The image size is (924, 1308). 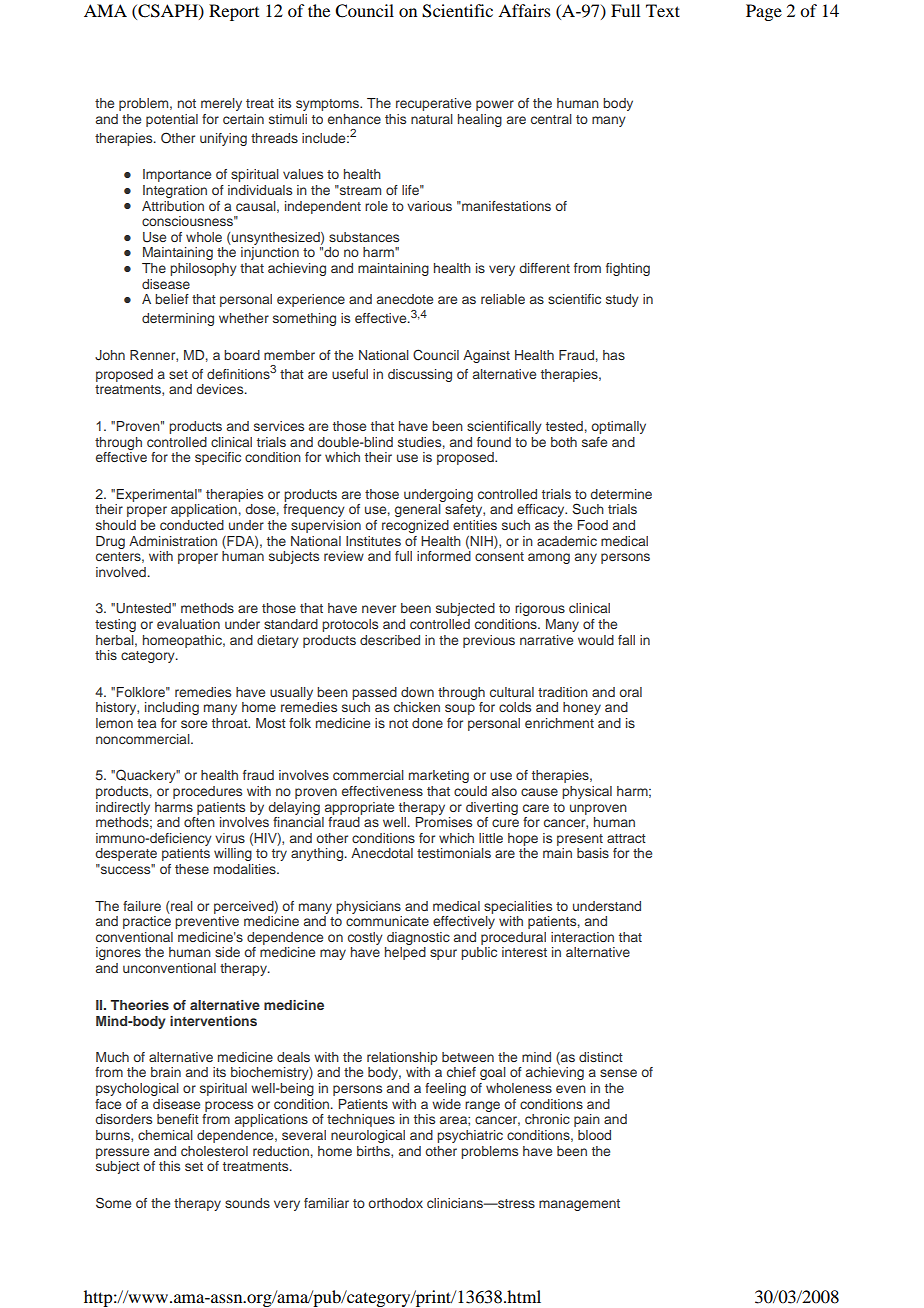 What do you see at coordinates (663, 10) in the page?
I see `Text` at bounding box center [663, 10].
